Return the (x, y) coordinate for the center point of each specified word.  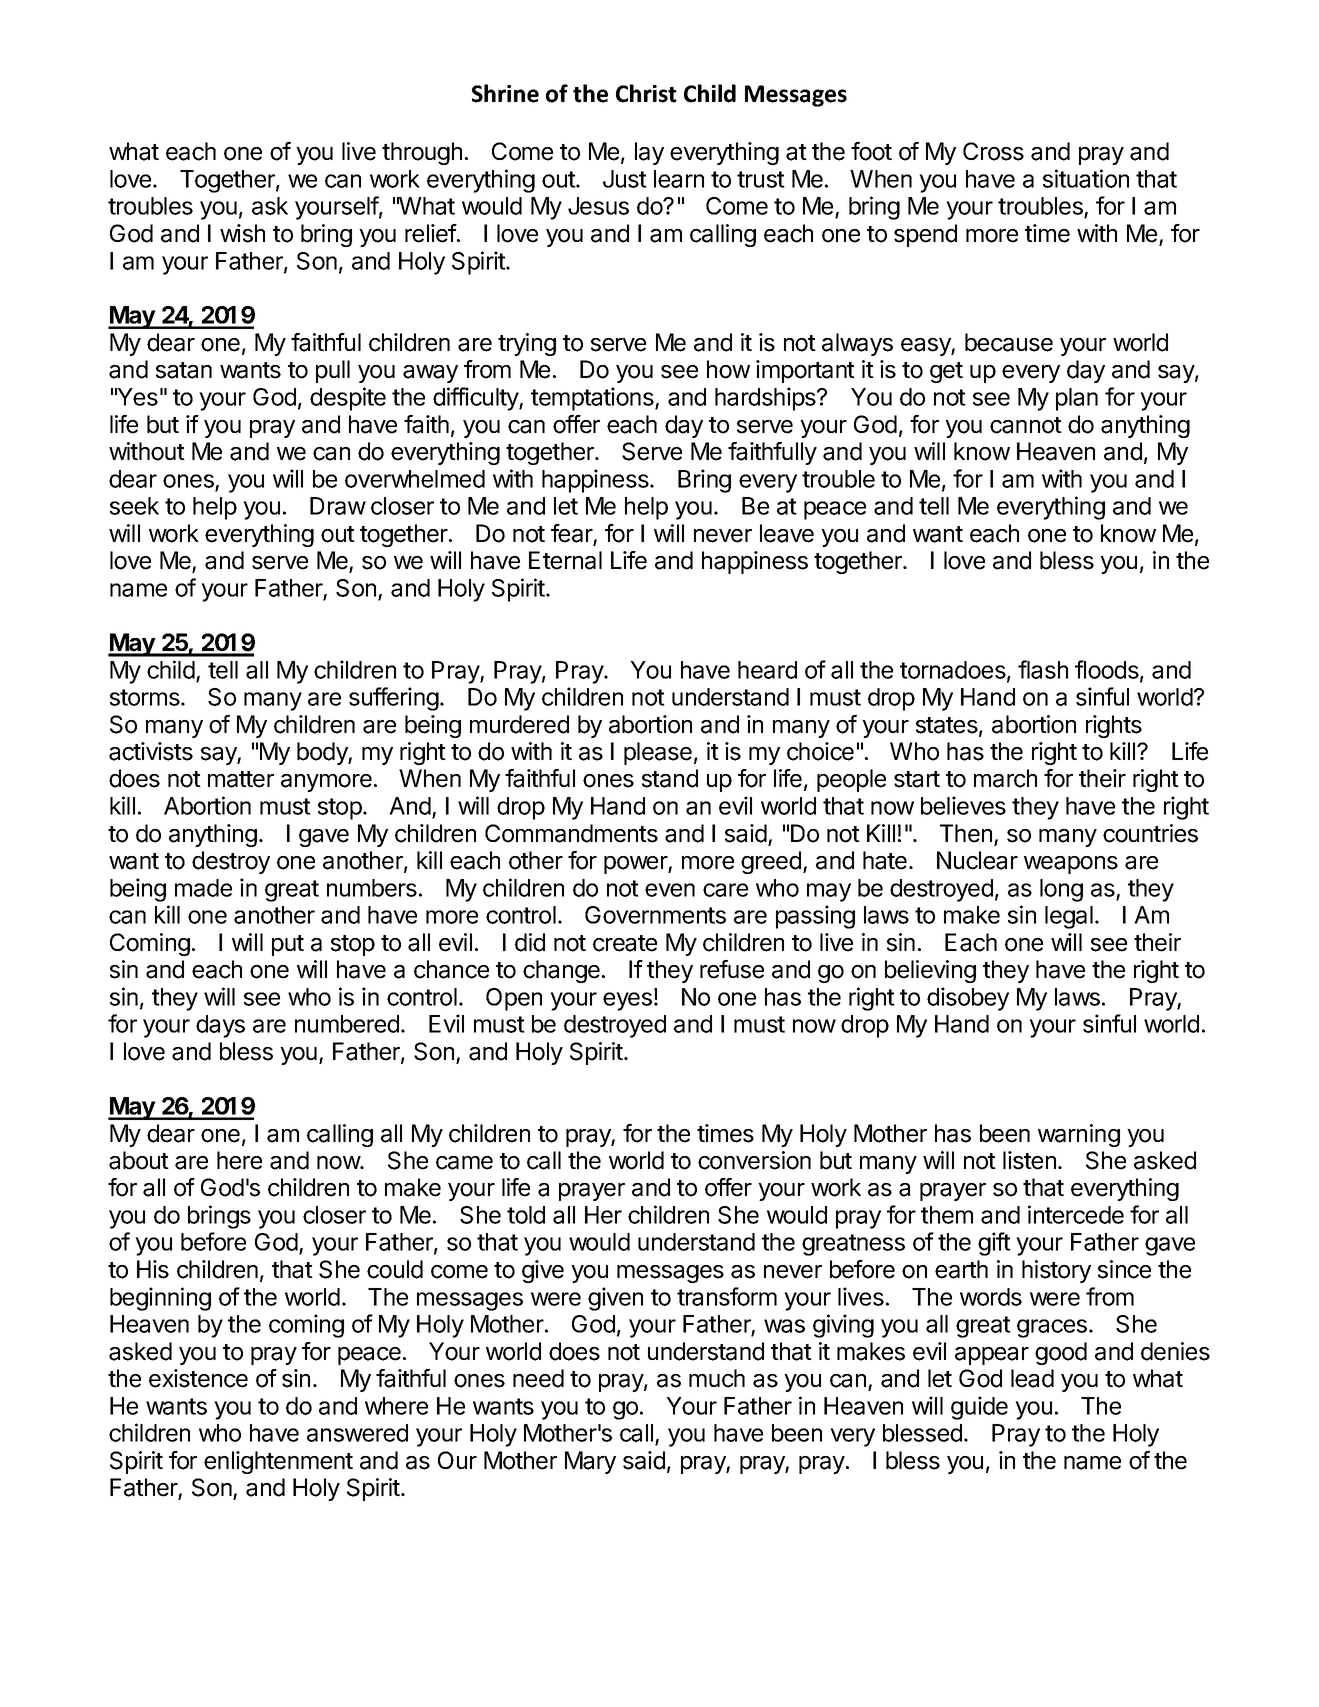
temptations (593, 399)
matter (241, 779)
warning (1079, 1135)
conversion (754, 1160)
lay (649, 153)
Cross (993, 151)
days (220, 1026)
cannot (1026, 425)
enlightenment (278, 1462)
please (658, 753)
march (1005, 778)
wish (242, 233)
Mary (590, 1462)
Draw (338, 506)
